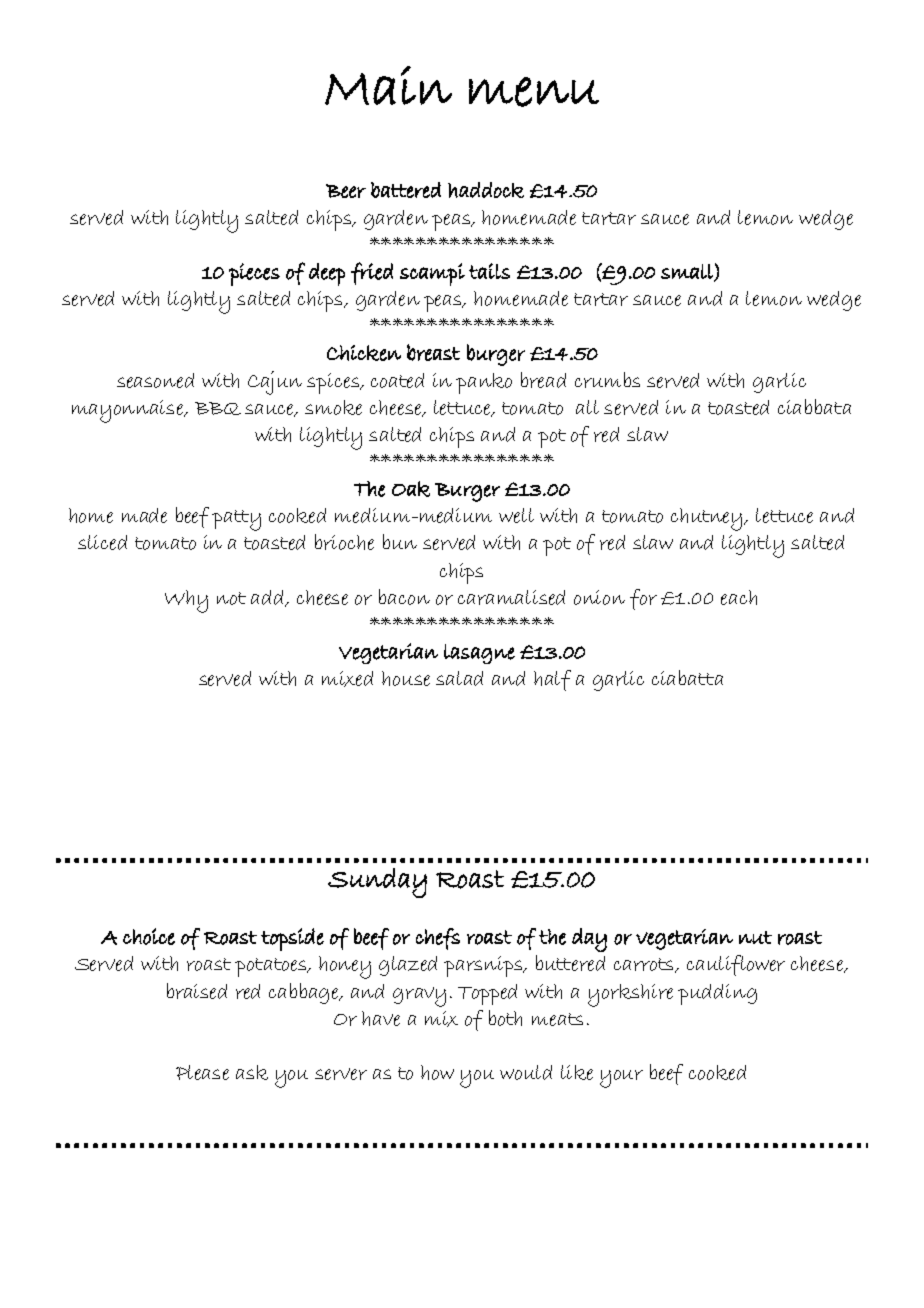 The image size is (924, 1308). Describe the element at coordinates (388, 85) in the image. I see `Main` at that location.
